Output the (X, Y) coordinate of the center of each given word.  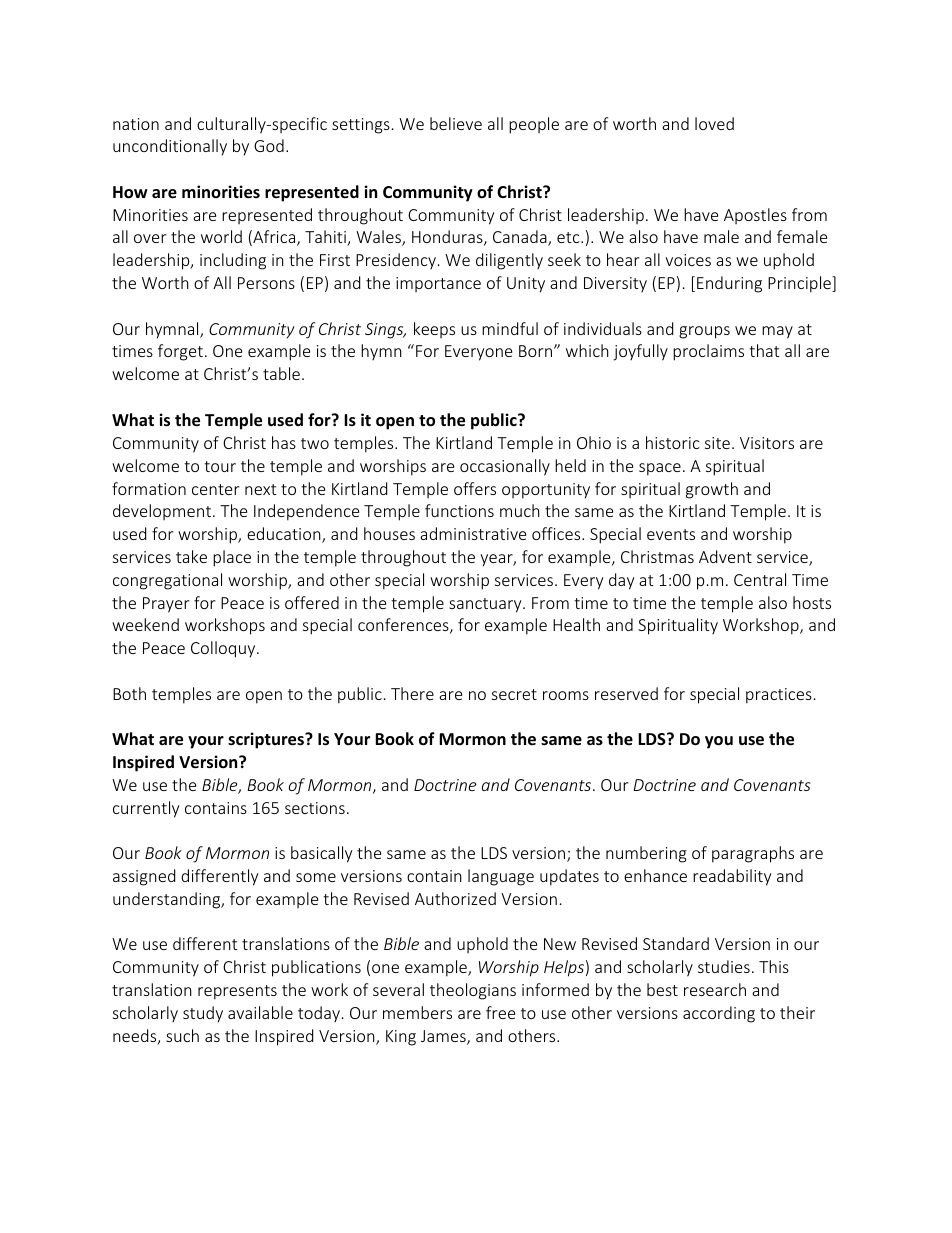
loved (714, 123)
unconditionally (170, 147)
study (203, 1014)
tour (220, 466)
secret (514, 694)
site (717, 443)
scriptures (267, 740)
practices (779, 696)
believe (456, 123)
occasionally (505, 467)
